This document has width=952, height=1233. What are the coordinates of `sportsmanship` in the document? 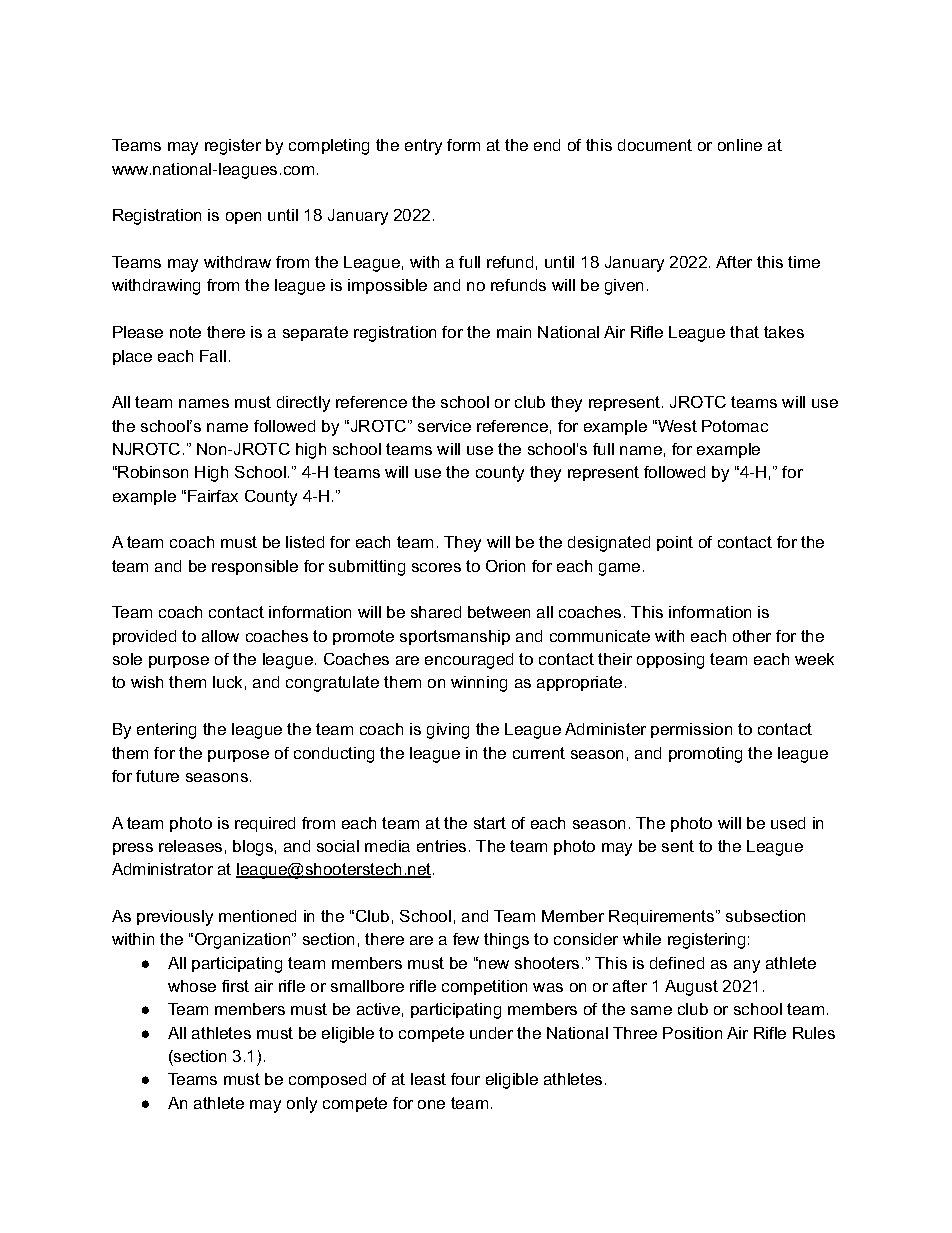 It's located at (455, 637).
